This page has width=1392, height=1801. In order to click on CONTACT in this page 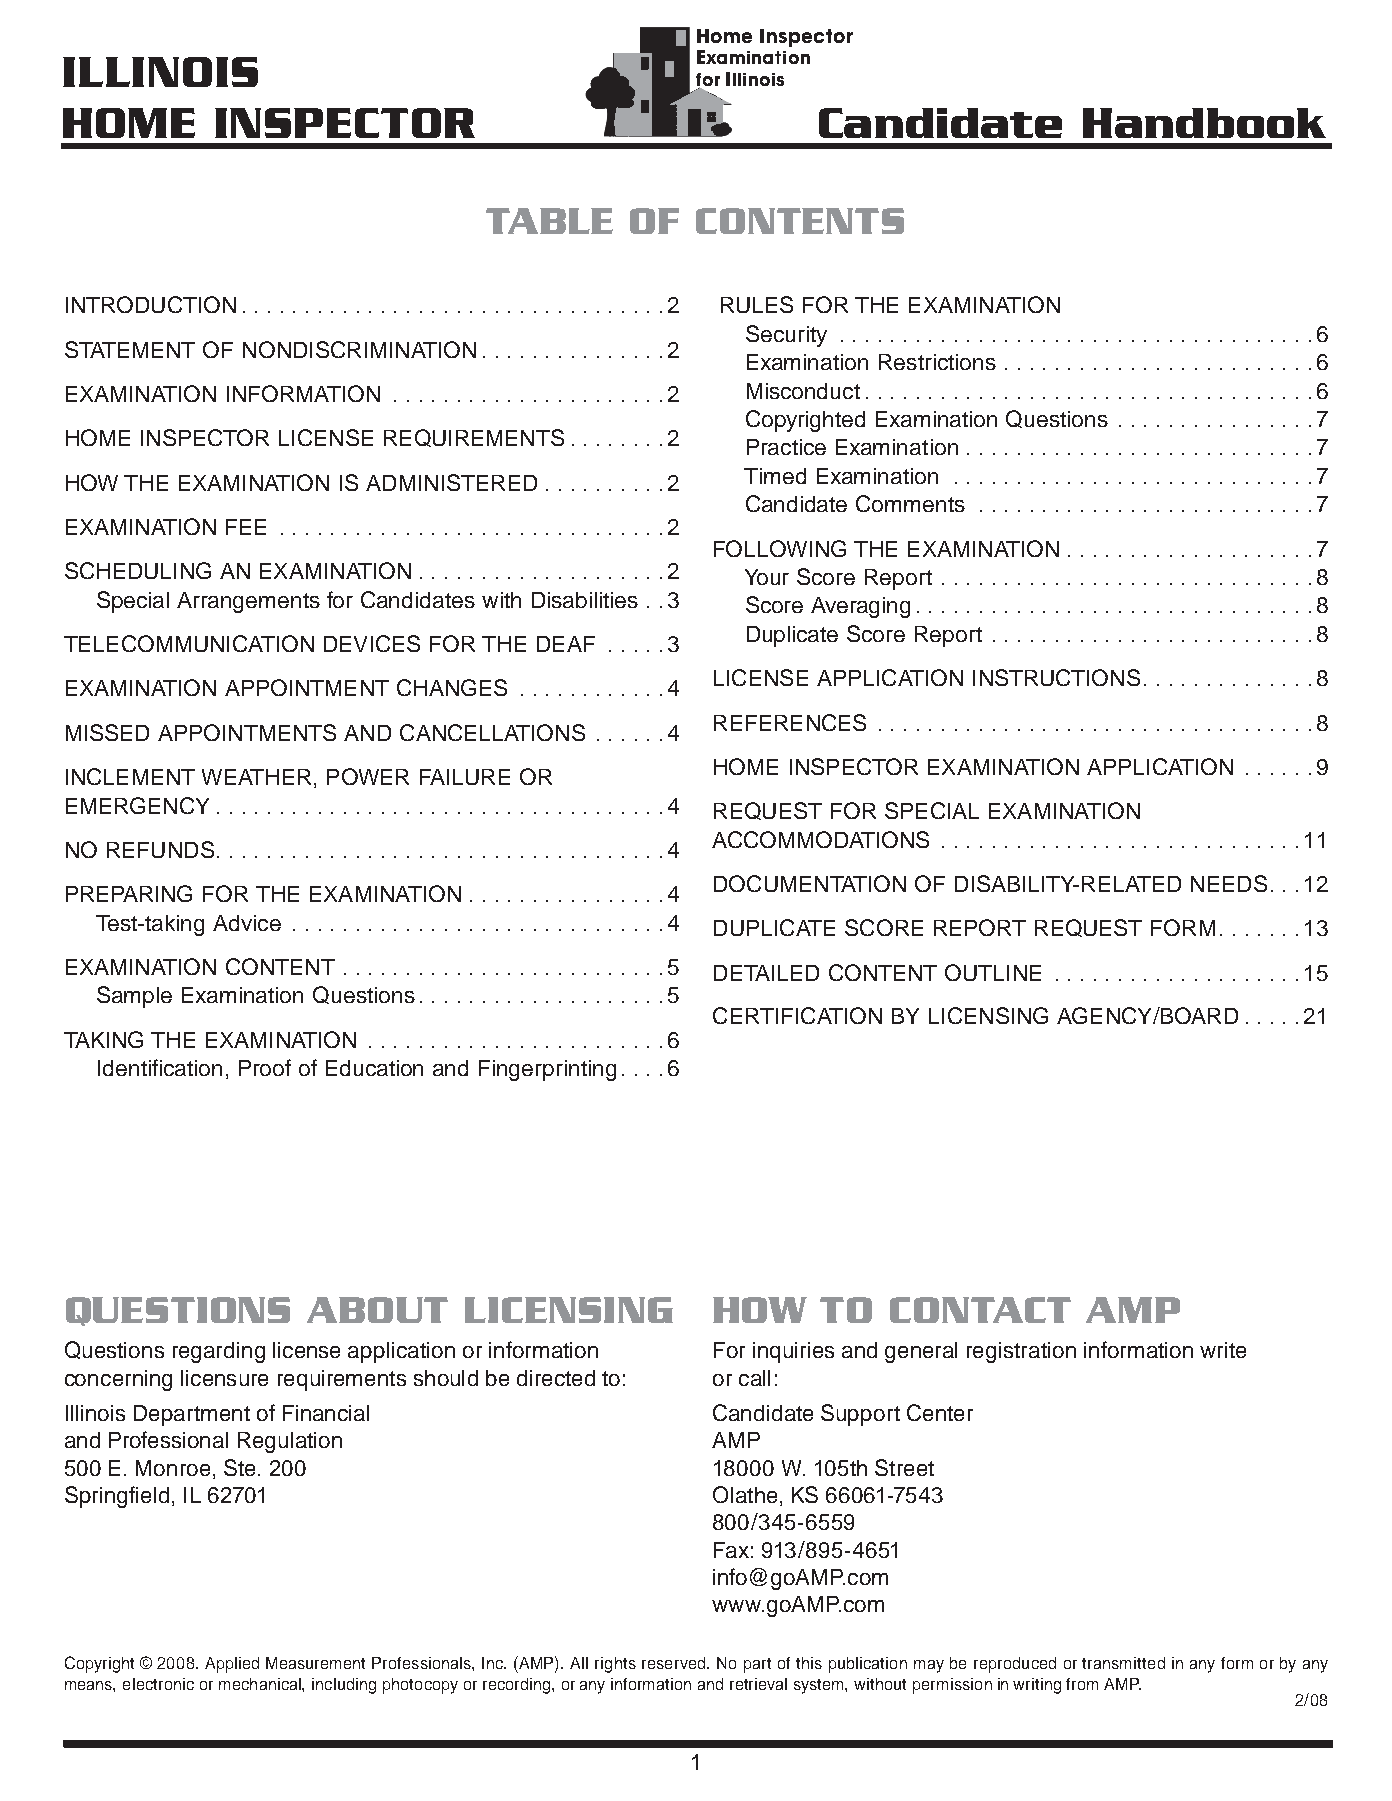, I will do `click(980, 1310)`.
